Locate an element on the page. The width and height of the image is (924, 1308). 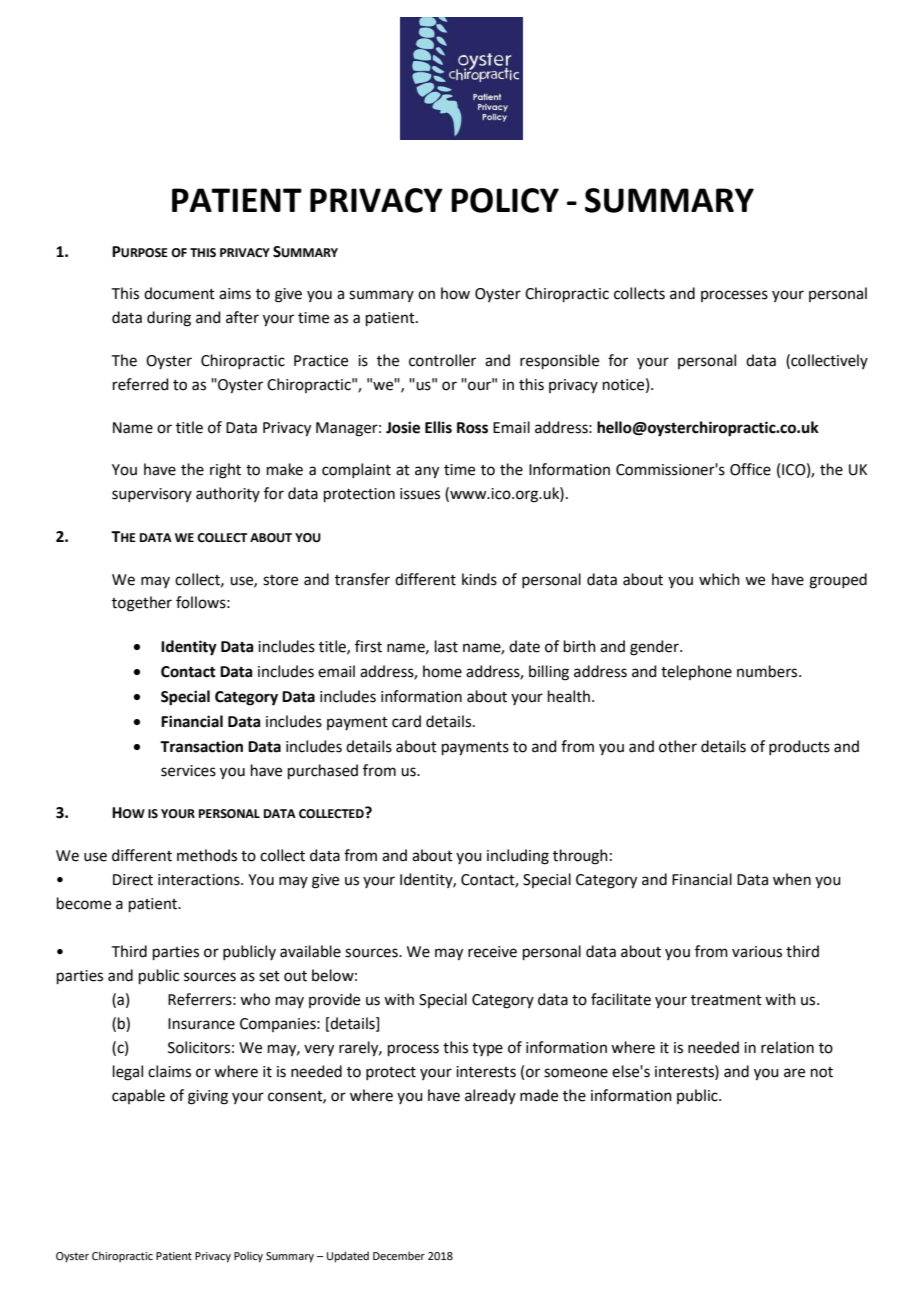
December is located at coordinates (399, 1255).
